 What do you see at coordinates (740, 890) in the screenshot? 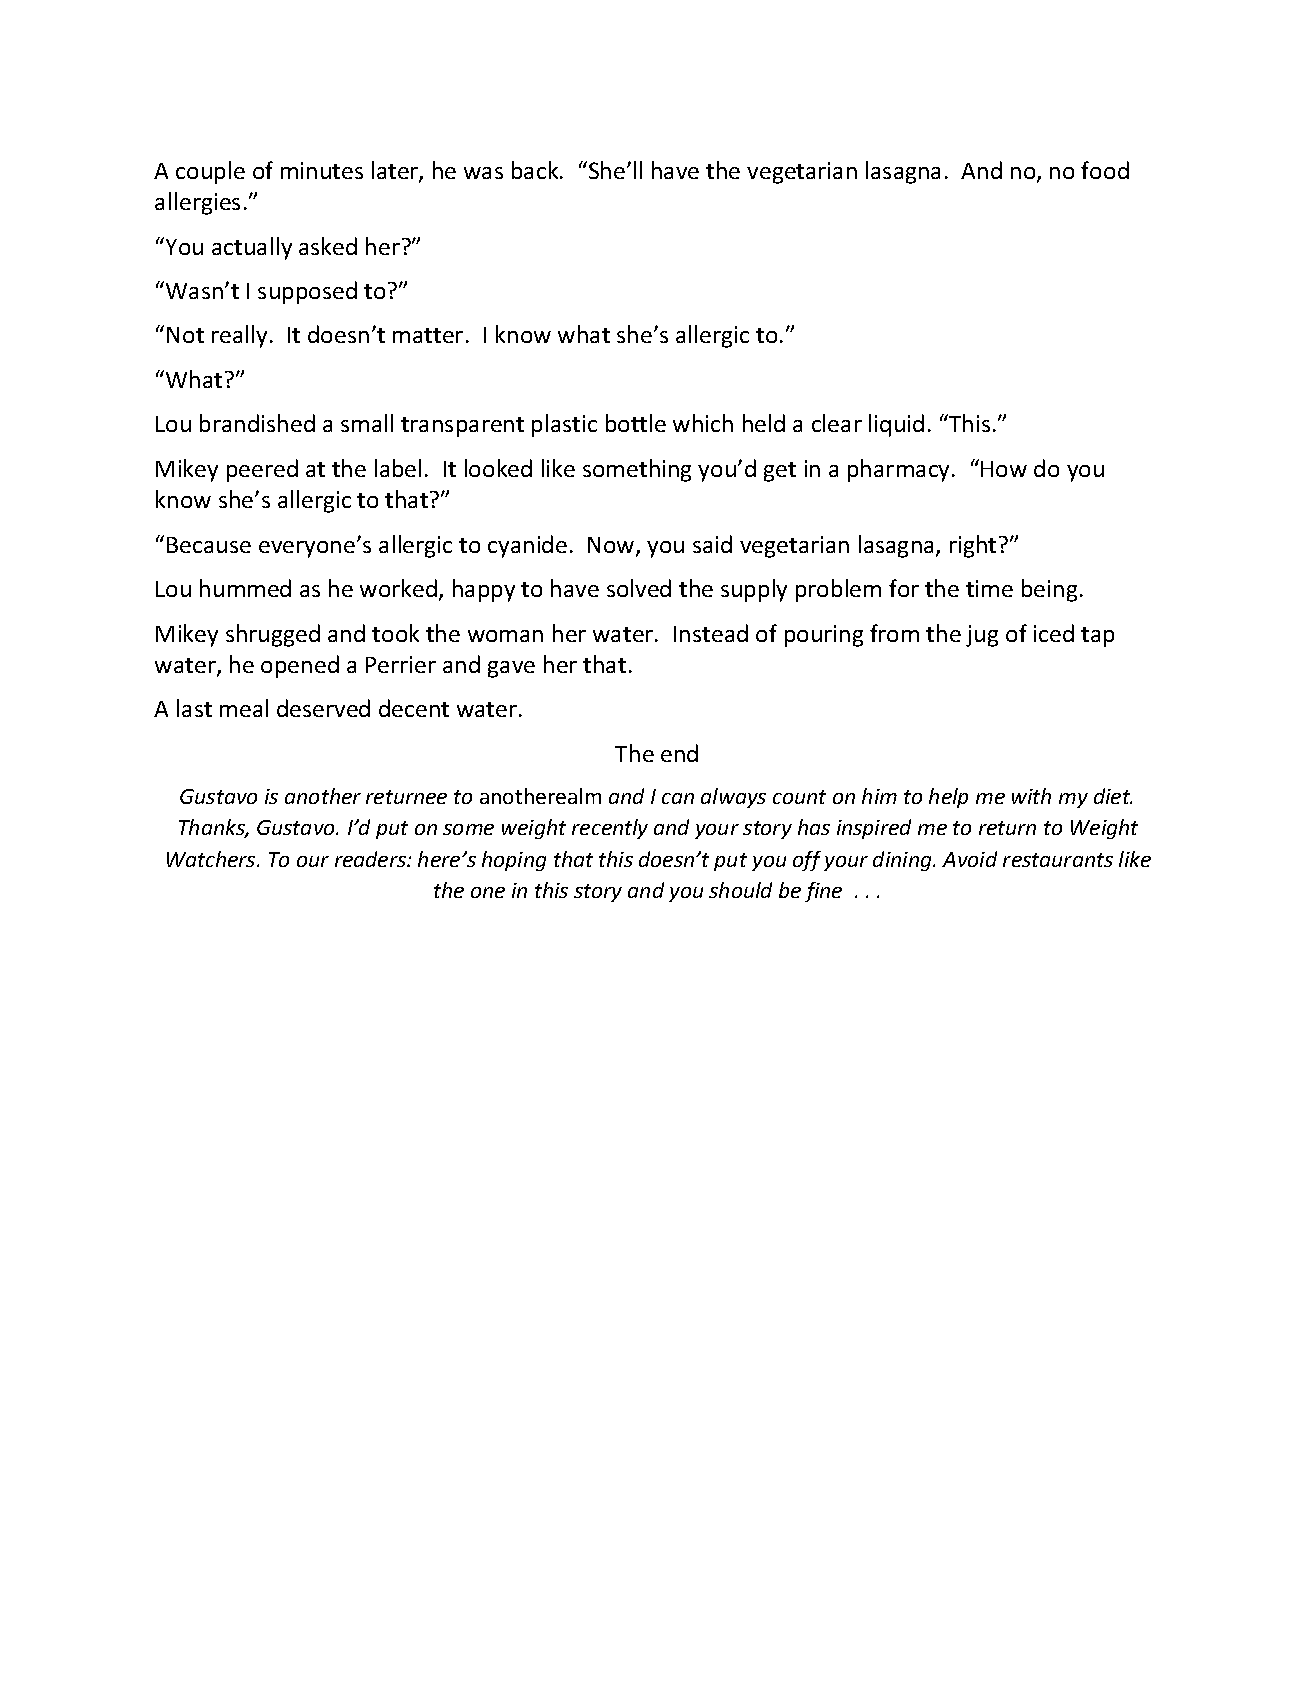
I see `should` at bounding box center [740, 890].
